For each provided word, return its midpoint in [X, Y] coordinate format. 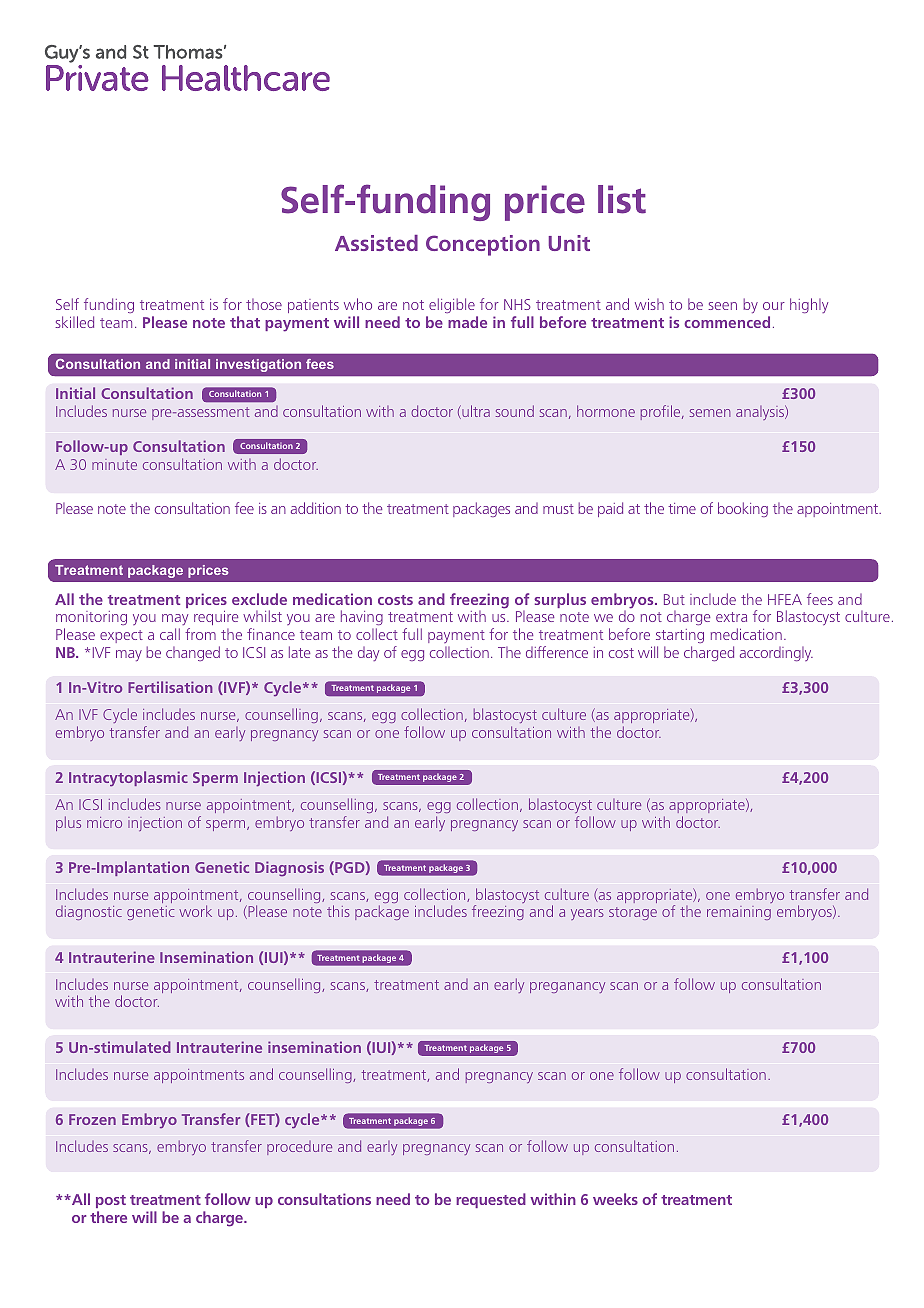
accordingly [776, 654]
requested [491, 1200]
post [111, 1201]
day [368, 654]
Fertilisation [170, 687]
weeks [615, 1199]
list [622, 199]
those [264, 304]
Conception [483, 245]
